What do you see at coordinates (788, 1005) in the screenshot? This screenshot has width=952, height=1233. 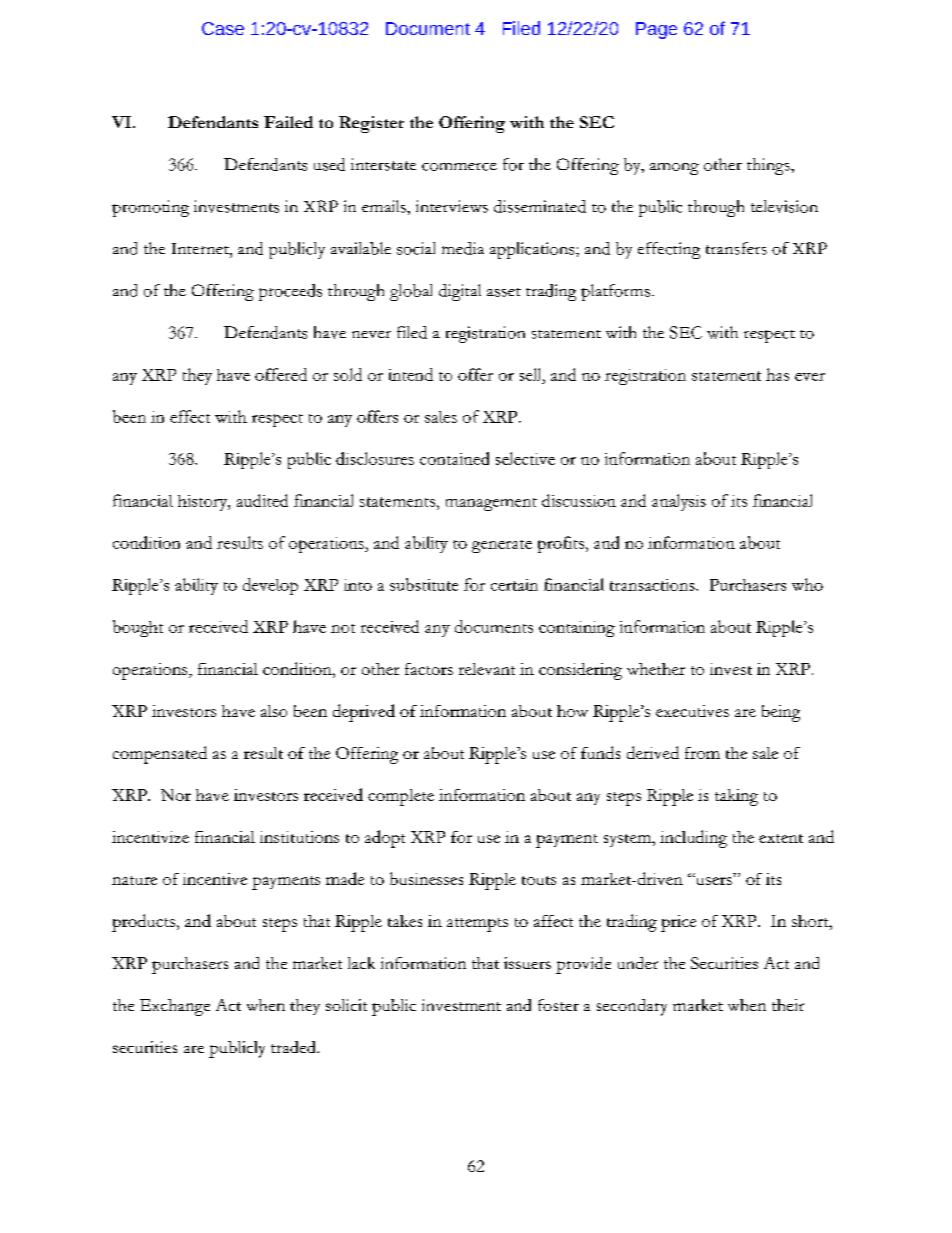 I see `their` at bounding box center [788, 1005].
